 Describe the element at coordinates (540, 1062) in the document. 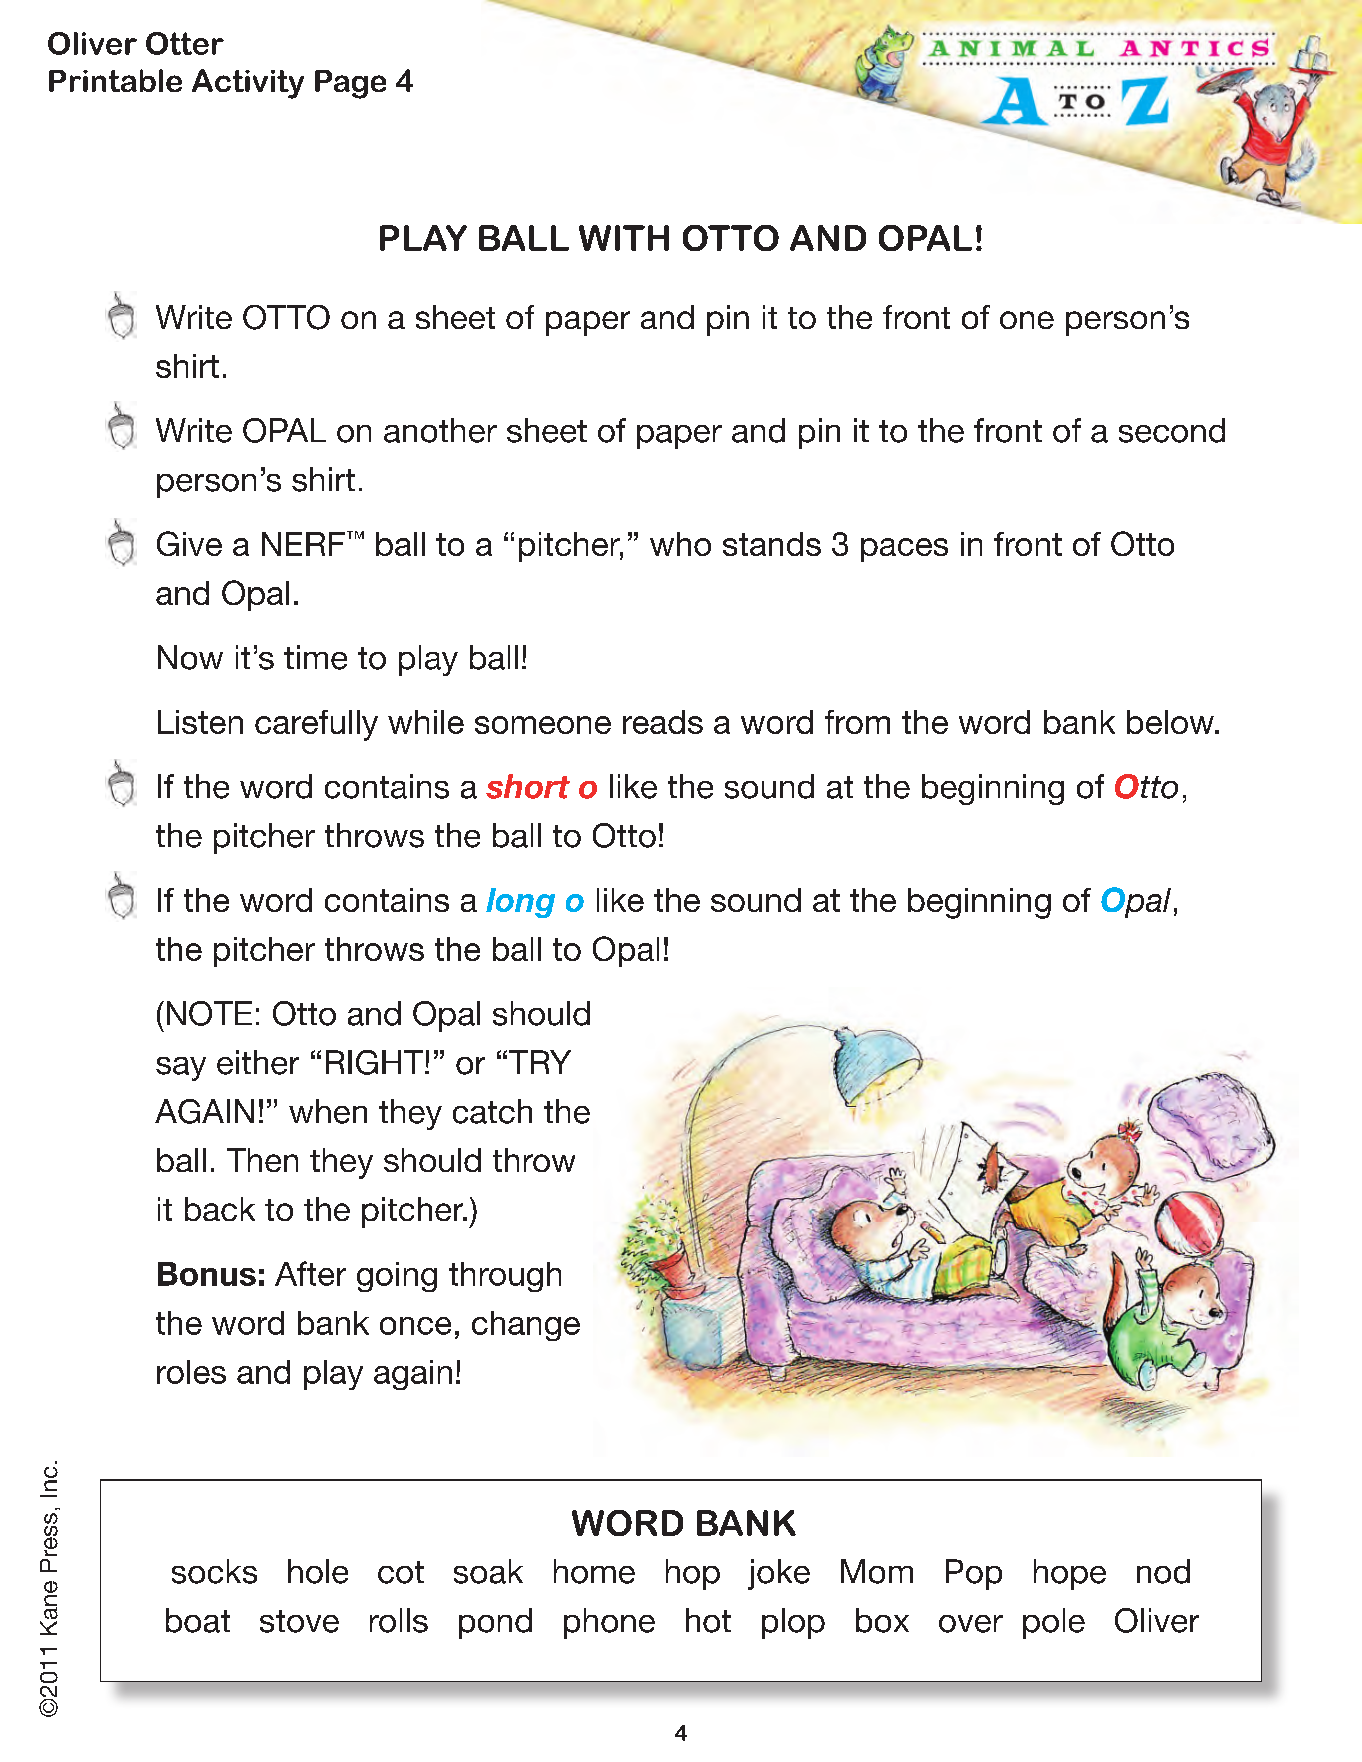

I see `TRY` at that location.
